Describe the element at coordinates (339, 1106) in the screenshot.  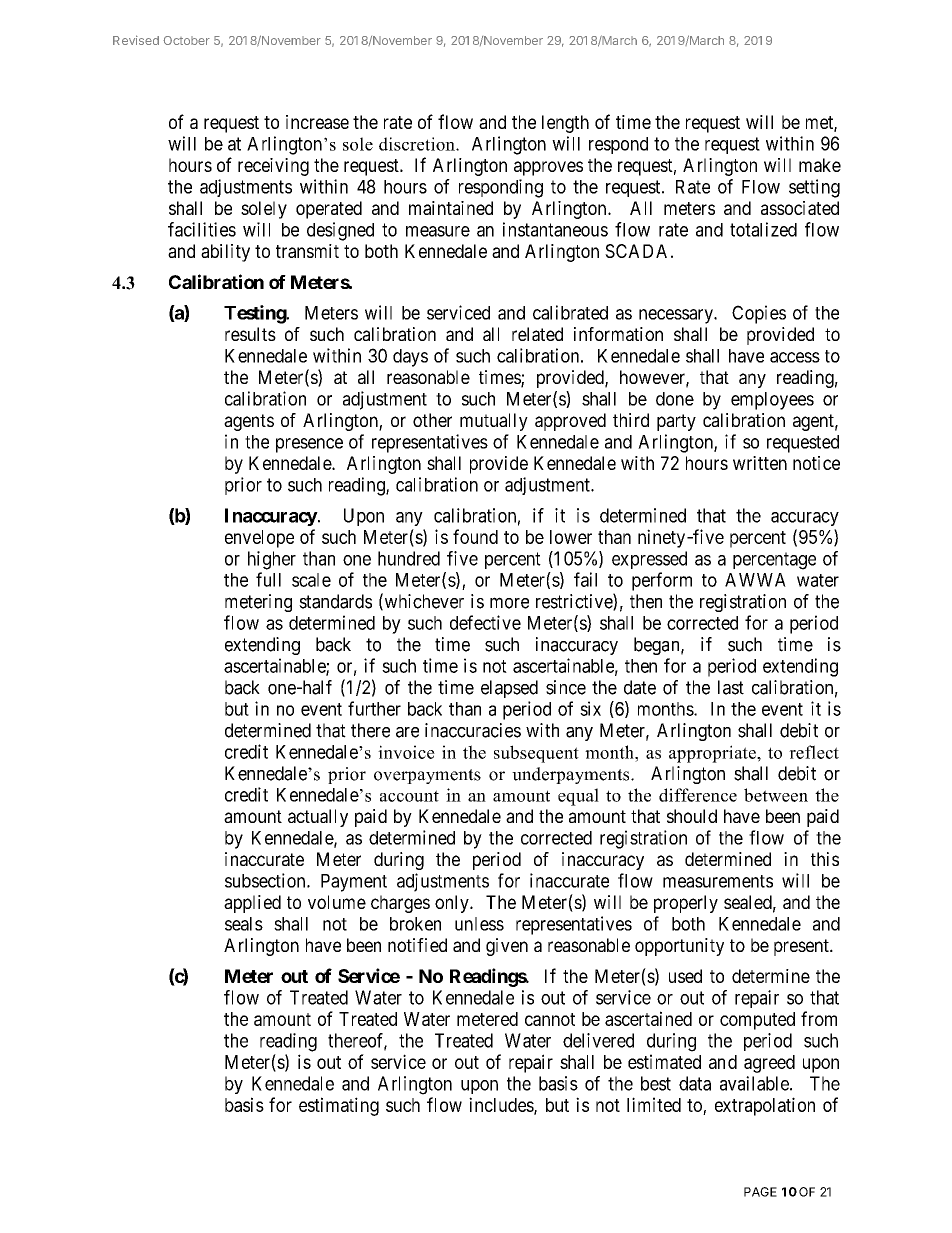
I see `estimating` at that location.
